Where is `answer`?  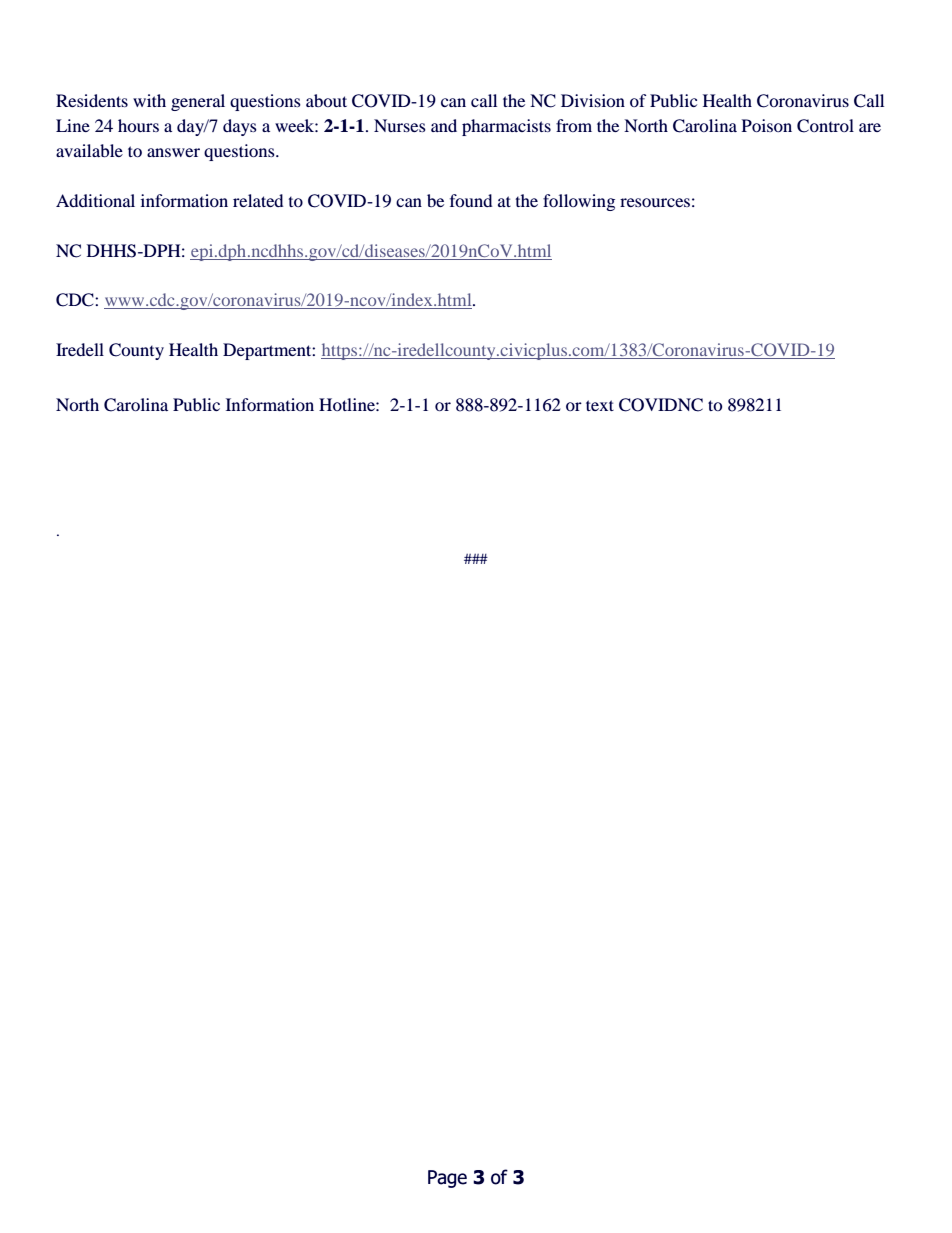
answer is located at coordinates (173, 152).
